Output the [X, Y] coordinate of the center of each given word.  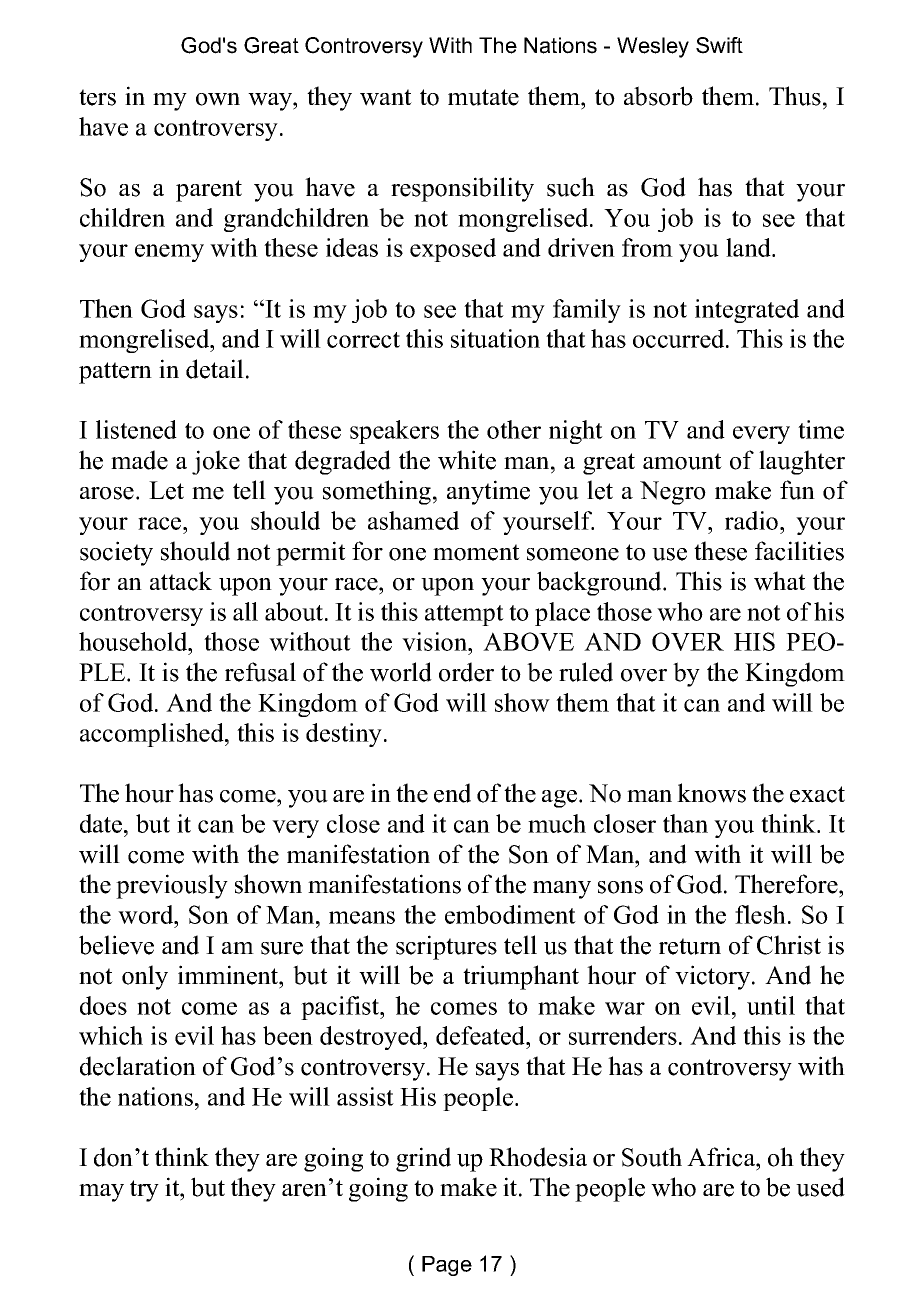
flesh [760, 914]
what [780, 581]
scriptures [446, 947]
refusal [260, 672]
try [144, 1191]
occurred [680, 338]
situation [495, 338]
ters [97, 97]
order [466, 672]
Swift [719, 45]
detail [215, 369]
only [145, 977]
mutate [483, 97]
